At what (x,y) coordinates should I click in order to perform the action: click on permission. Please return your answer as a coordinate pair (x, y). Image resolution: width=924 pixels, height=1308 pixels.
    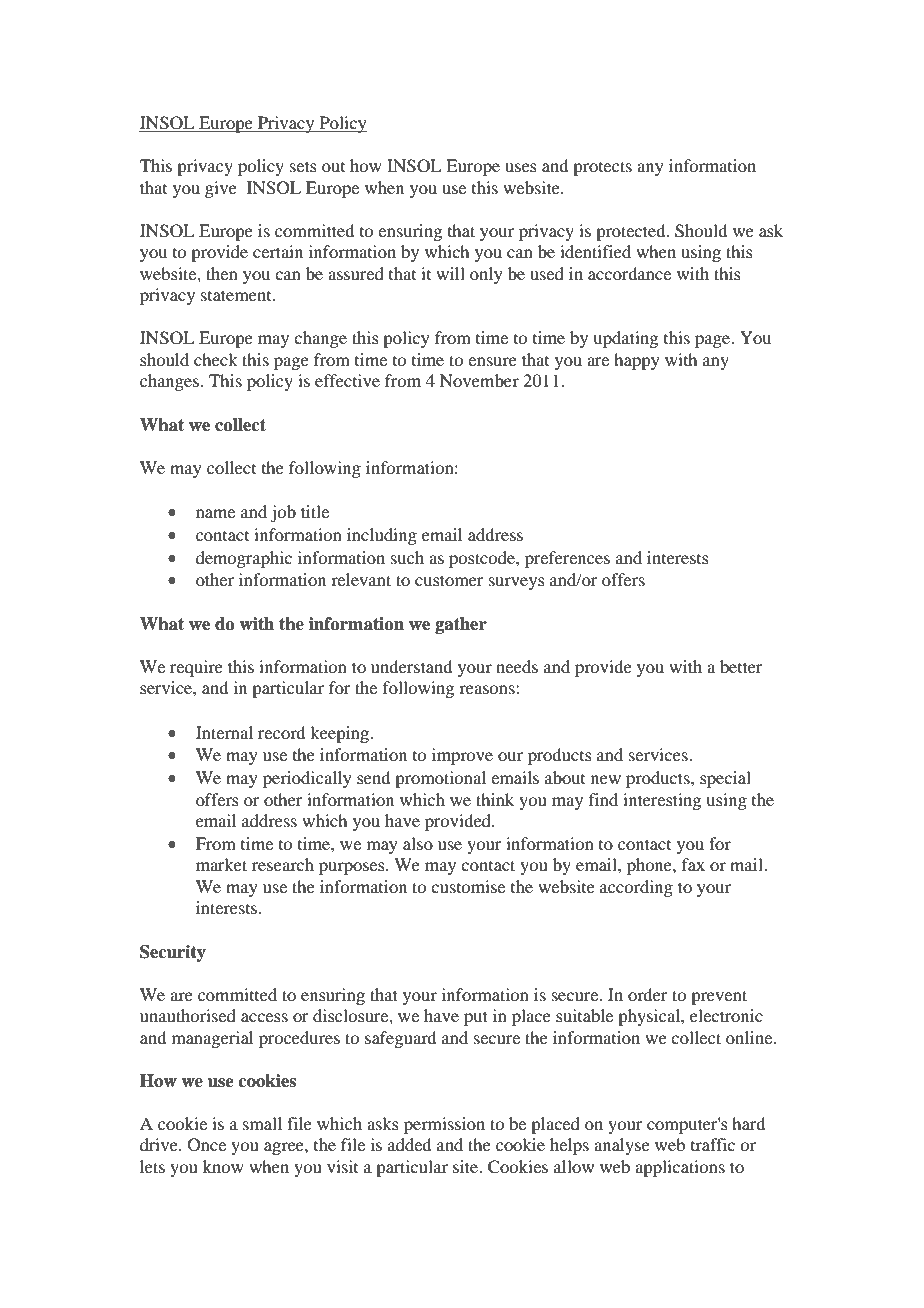
    Looking at the image, I should click on (444, 1125).
